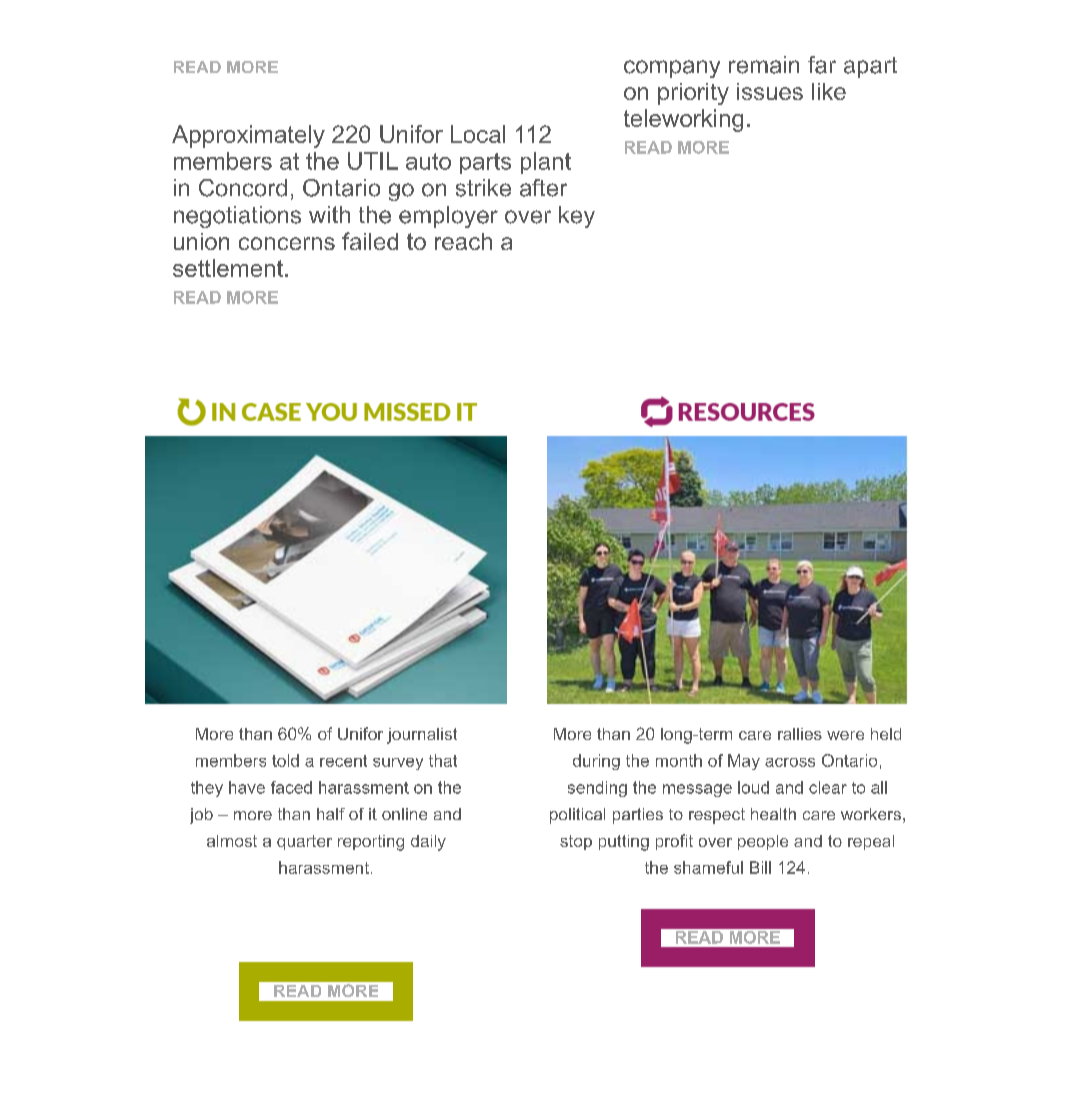 This document has width=1092, height=1113. I want to click on key, so click(577, 217).
